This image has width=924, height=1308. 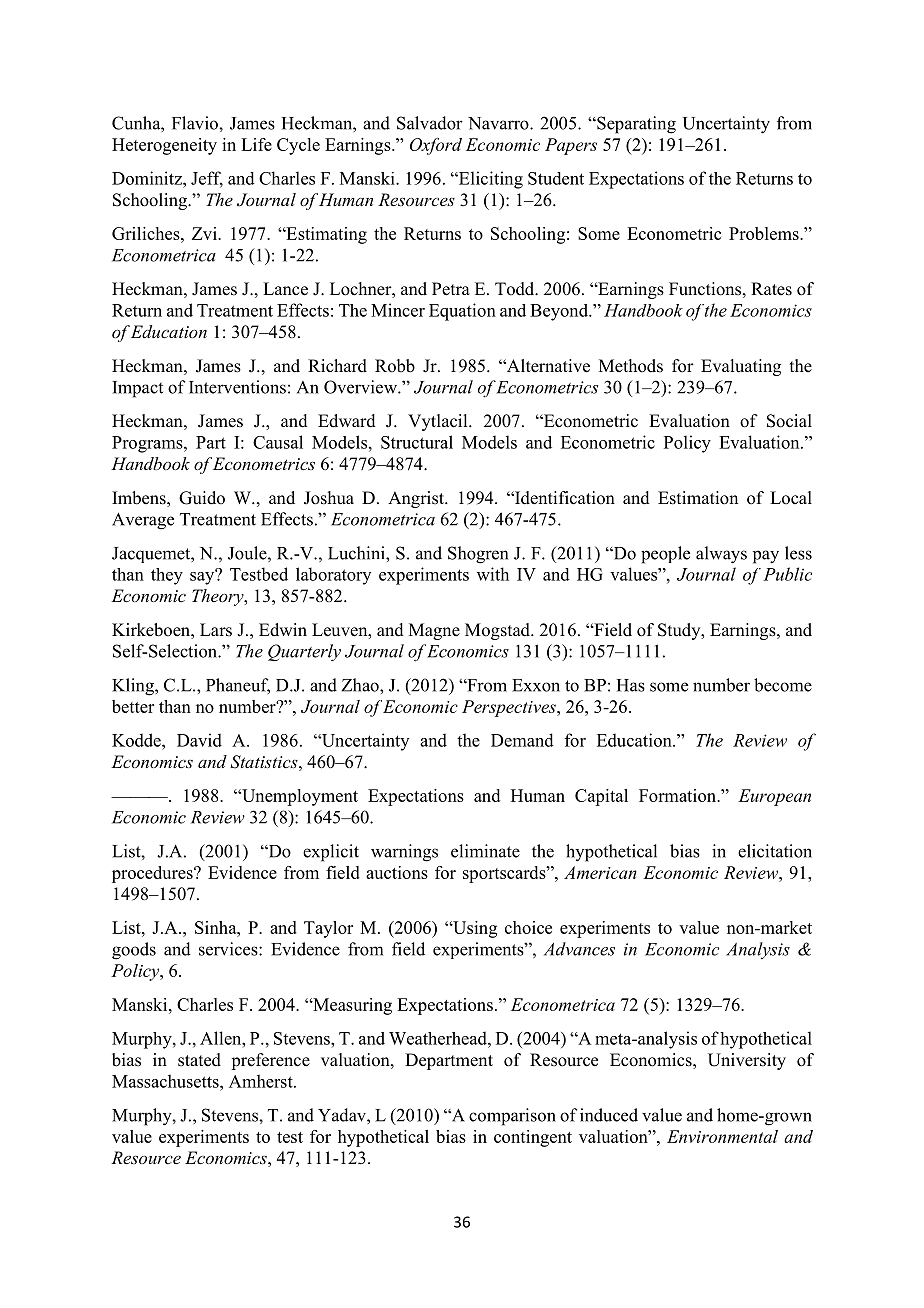 What do you see at coordinates (166, 1081) in the image?
I see `Massachusetts` at bounding box center [166, 1081].
